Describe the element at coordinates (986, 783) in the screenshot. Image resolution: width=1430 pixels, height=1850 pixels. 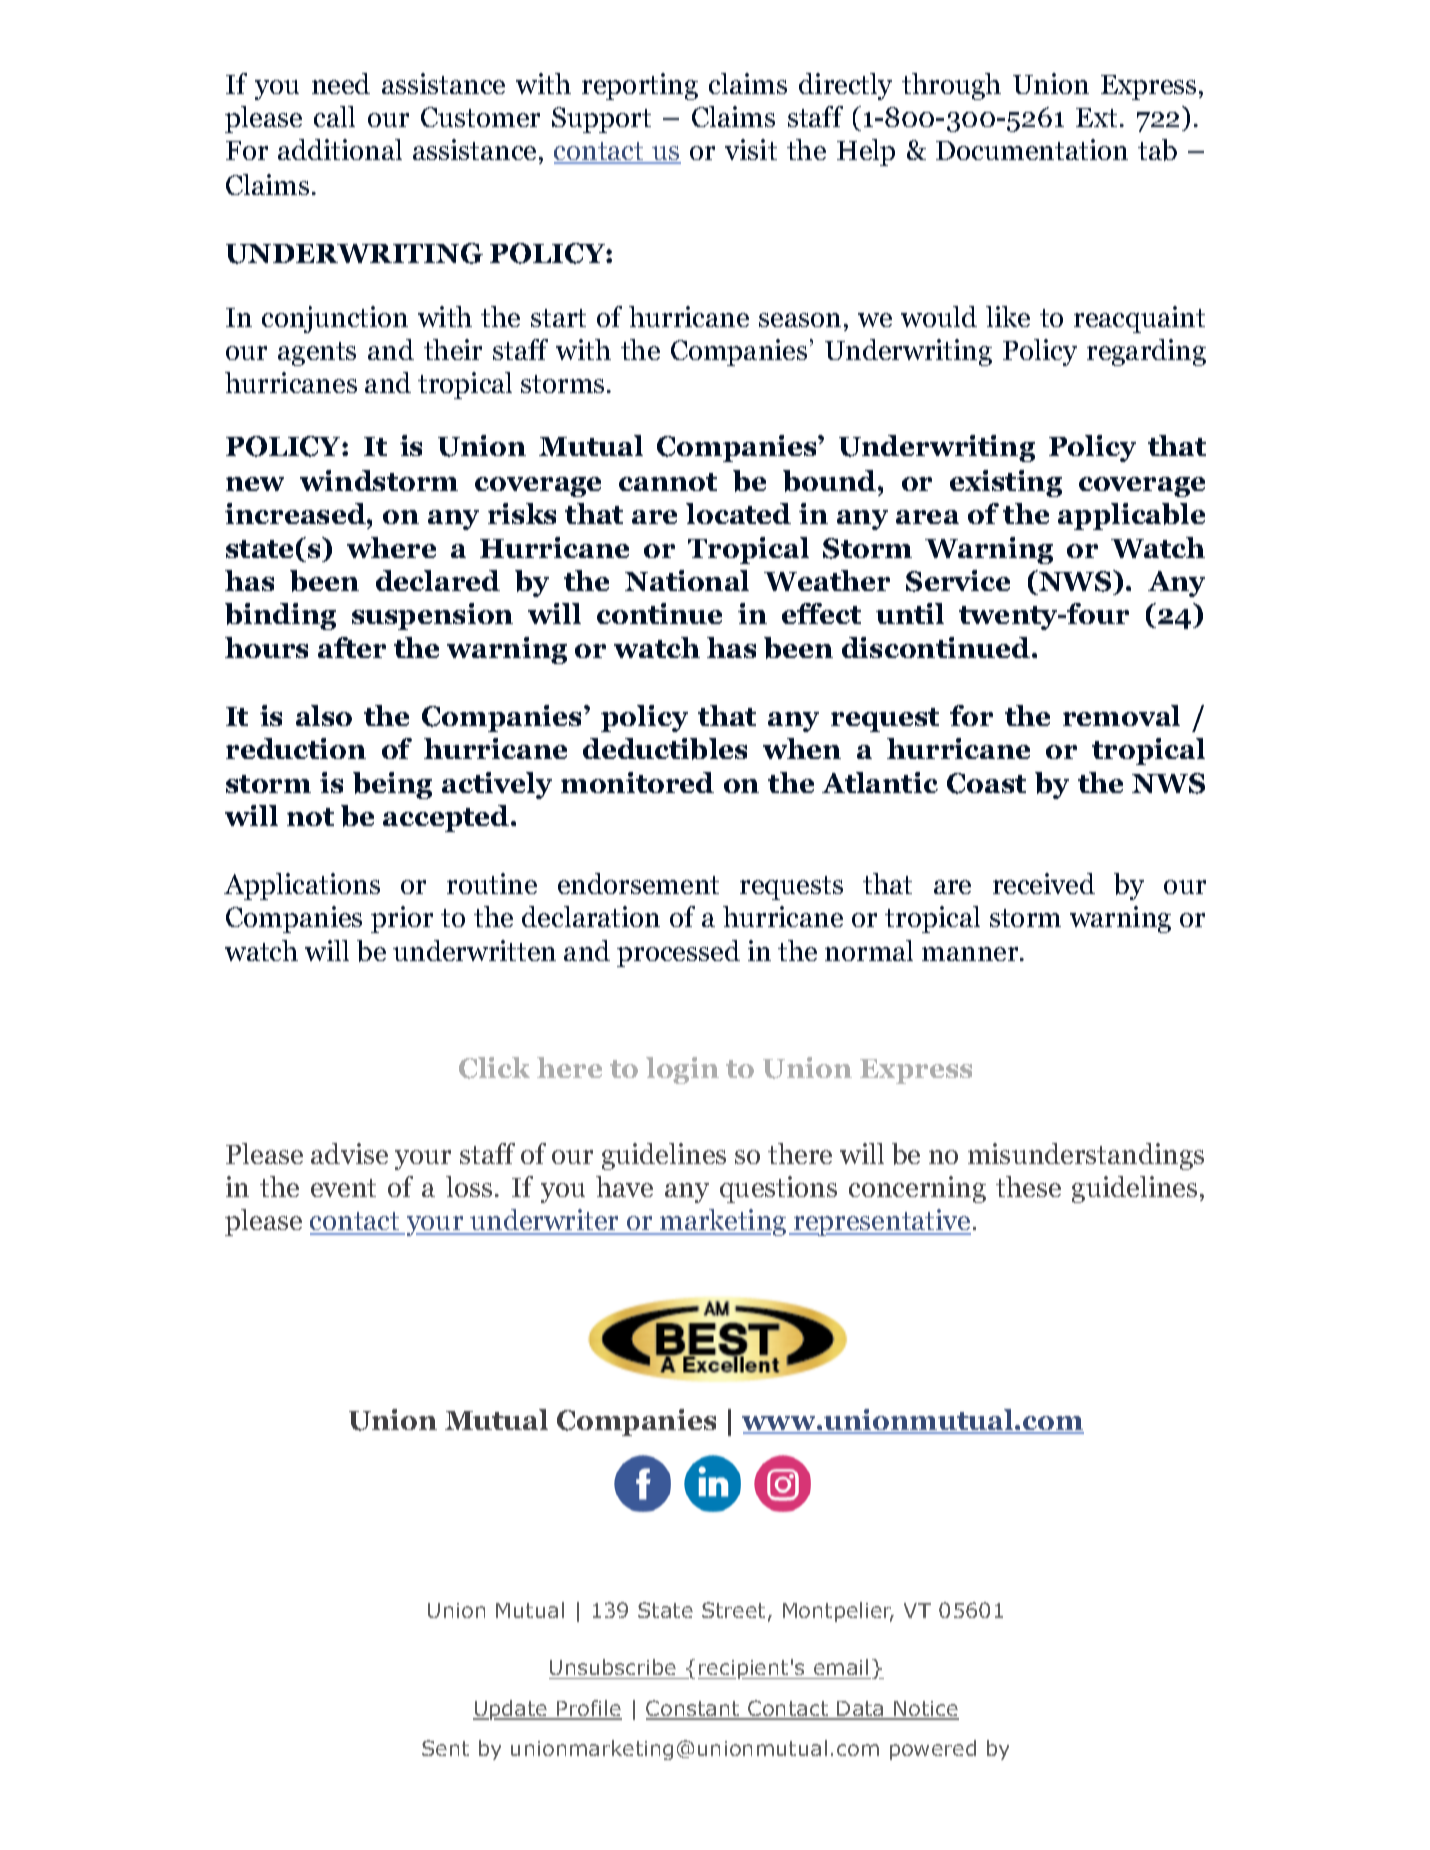
I see `Coast` at that location.
